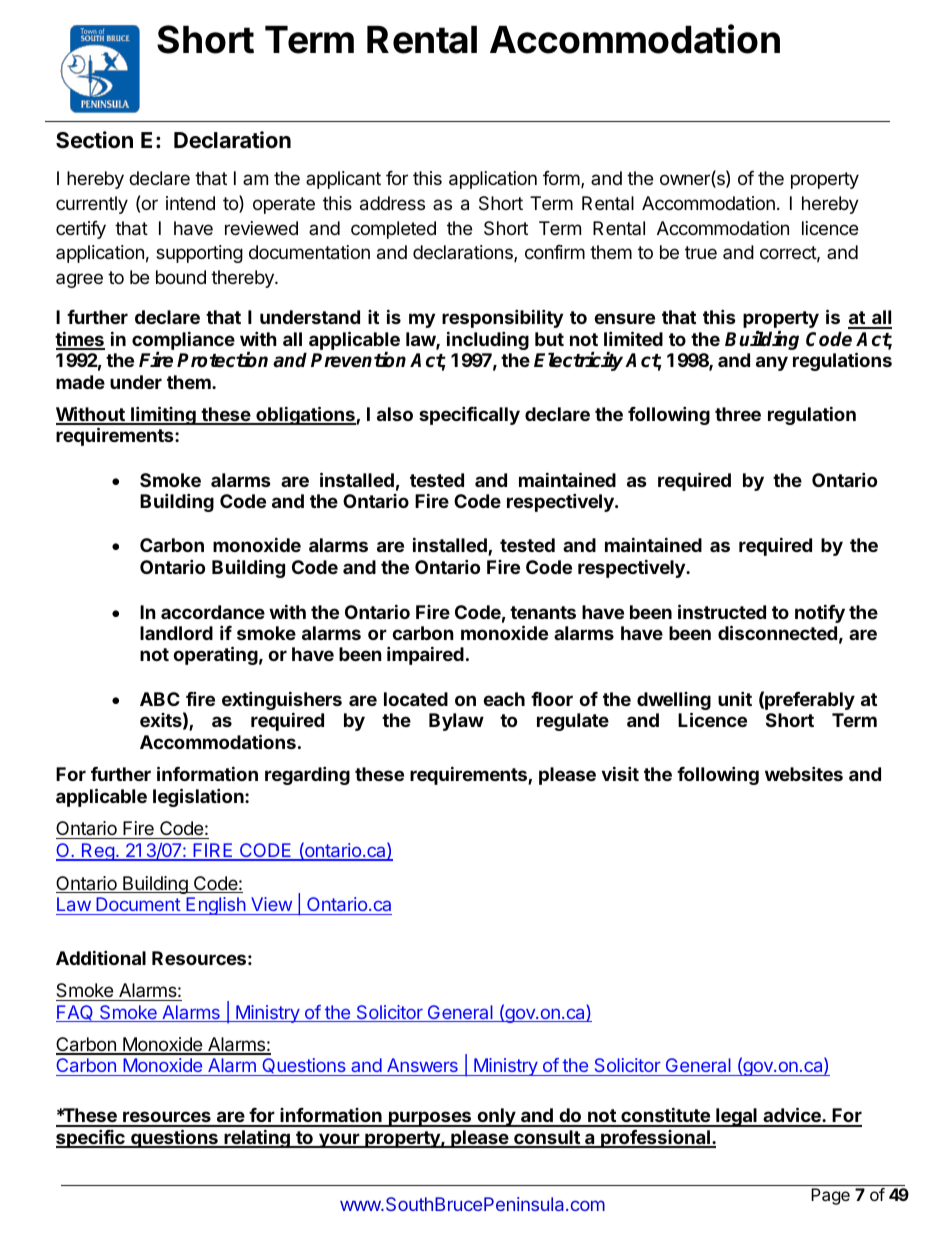  What do you see at coordinates (804, 773) in the page?
I see `websites` at bounding box center [804, 773].
